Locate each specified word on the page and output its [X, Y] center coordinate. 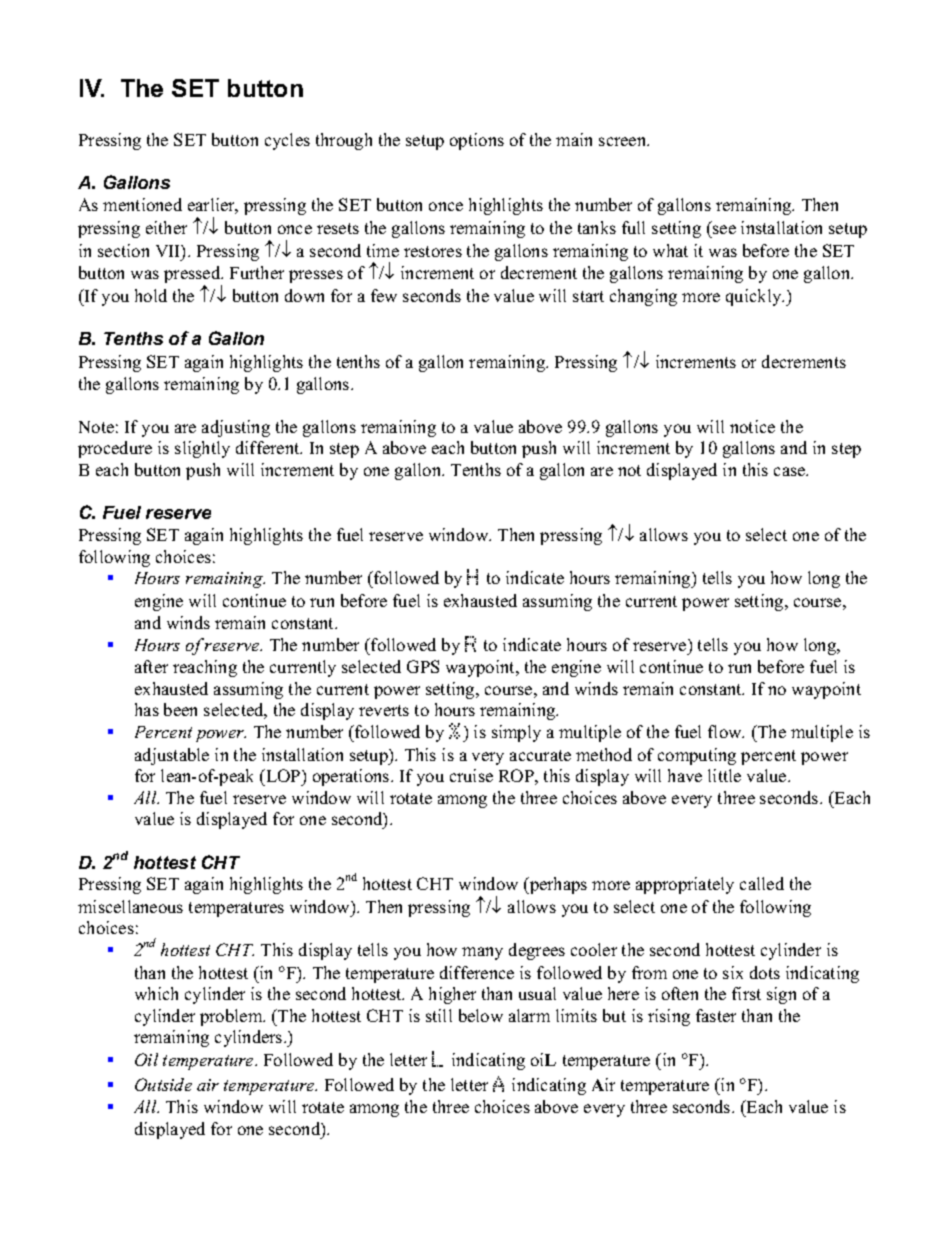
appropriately [685, 885]
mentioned [142, 204]
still [439, 1015]
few [384, 295]
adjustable [172, 756]
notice [752, 426]
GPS [423, 666]
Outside [163, 1084]
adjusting [236, 428]
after [151, 666]
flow [726, 731]
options [477, 141]
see [724, 229]
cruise [471, 775]
